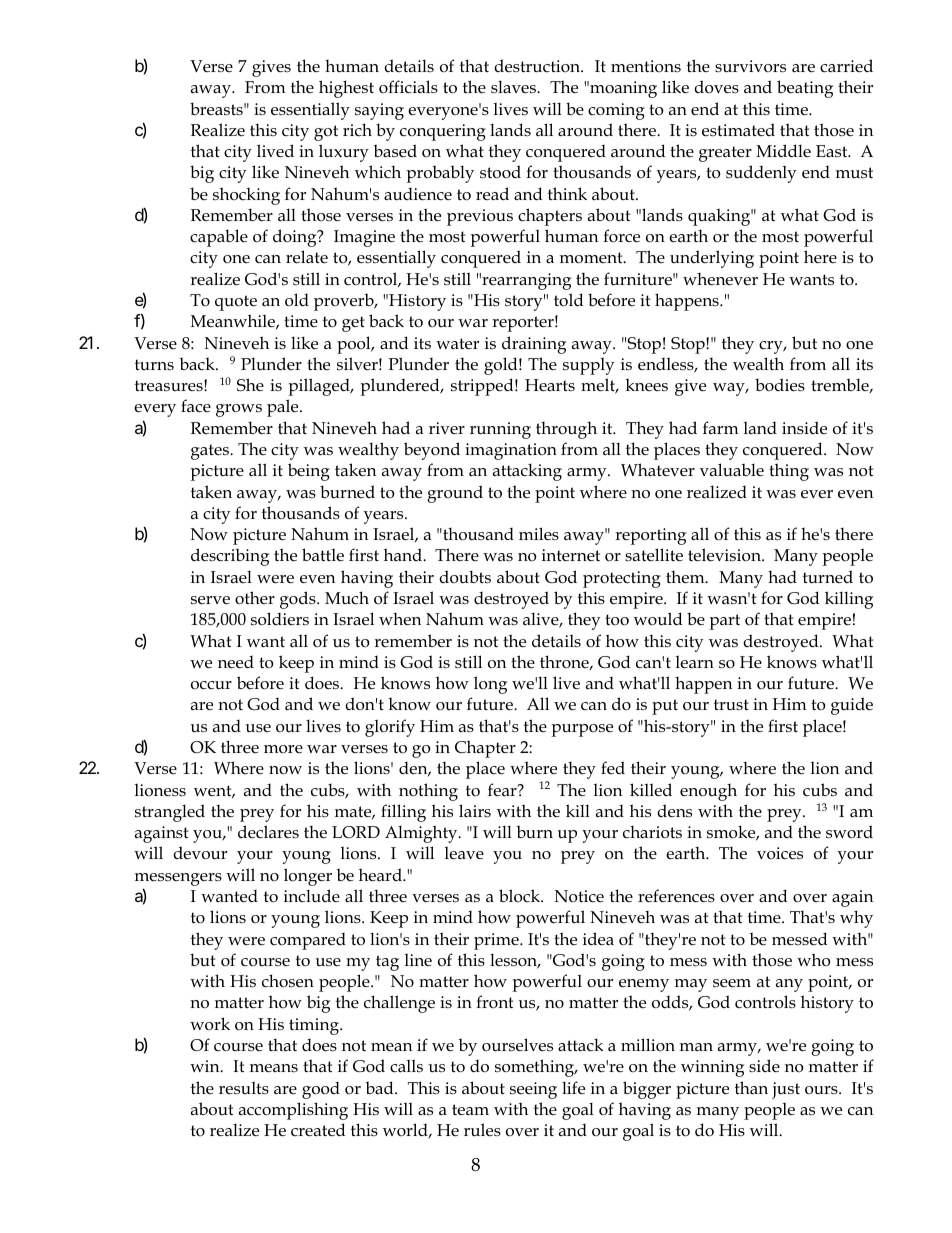  I want to click on seeing, so click(533, 1090).
